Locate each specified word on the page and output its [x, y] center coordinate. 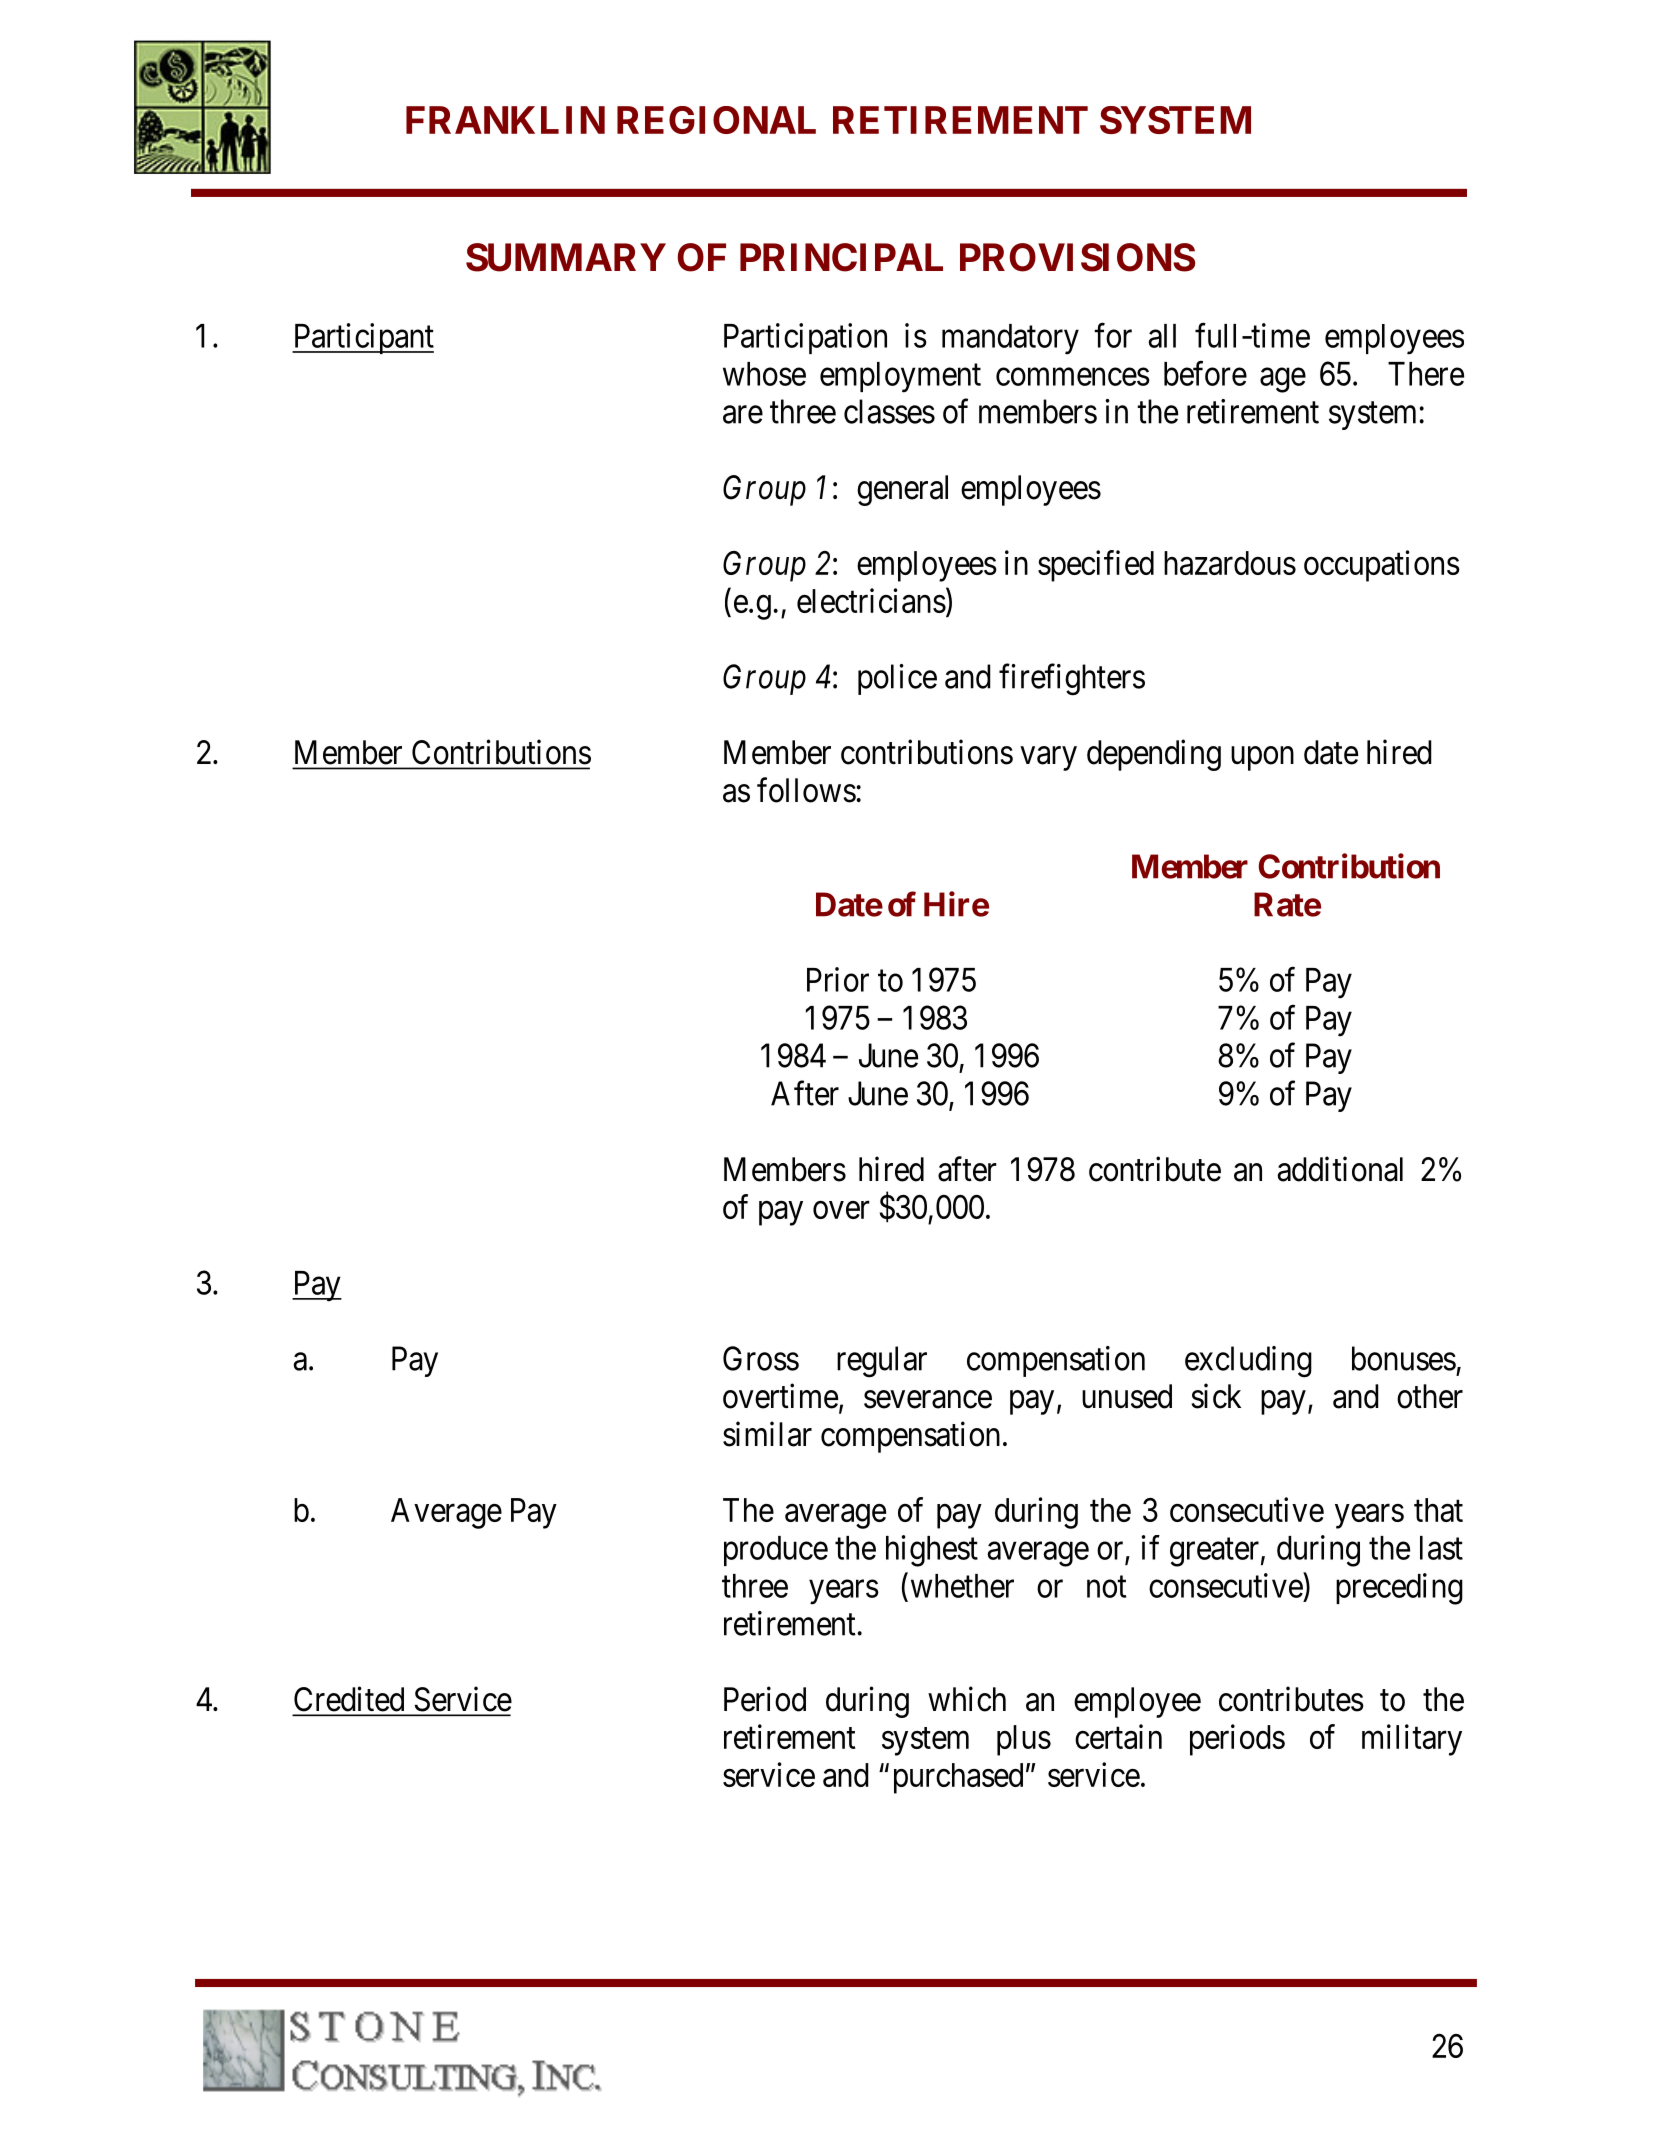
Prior [838, 979]
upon [1262, 759]
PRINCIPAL [841, 257]
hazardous [1230, 563]
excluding [1248, 1362]
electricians [871, 600]
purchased [958, 1778]
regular [882, 1362]
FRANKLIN [505, 120]
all [1162, 336]
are [743, 415]
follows [806, 790]
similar [767, 1434]
